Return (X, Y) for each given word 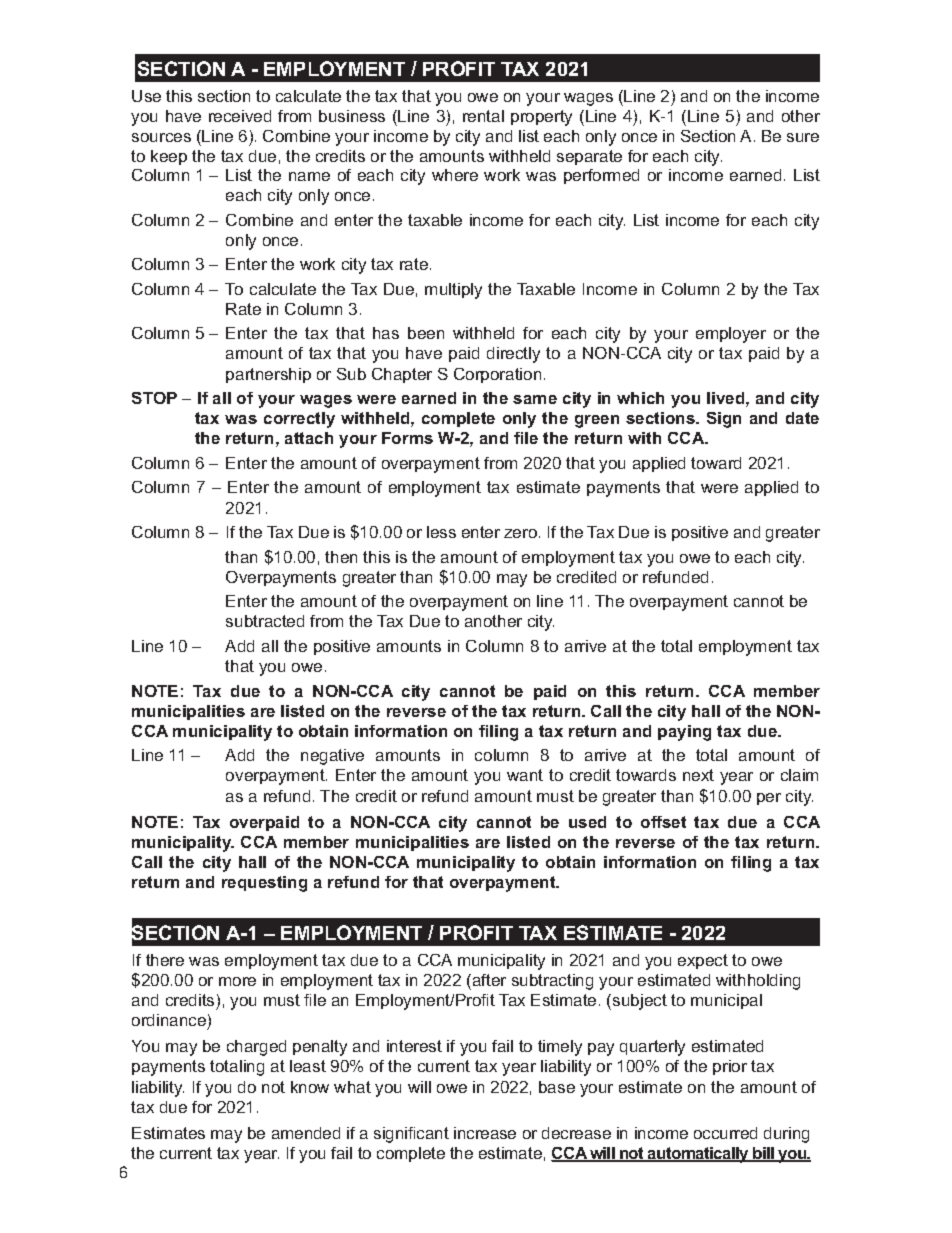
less (441, 532)
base (557, 1087)
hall (706, 711)
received (240, 116)
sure (803, 137)
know (310, 1087)
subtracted (265, 621)
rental (483, 116)
